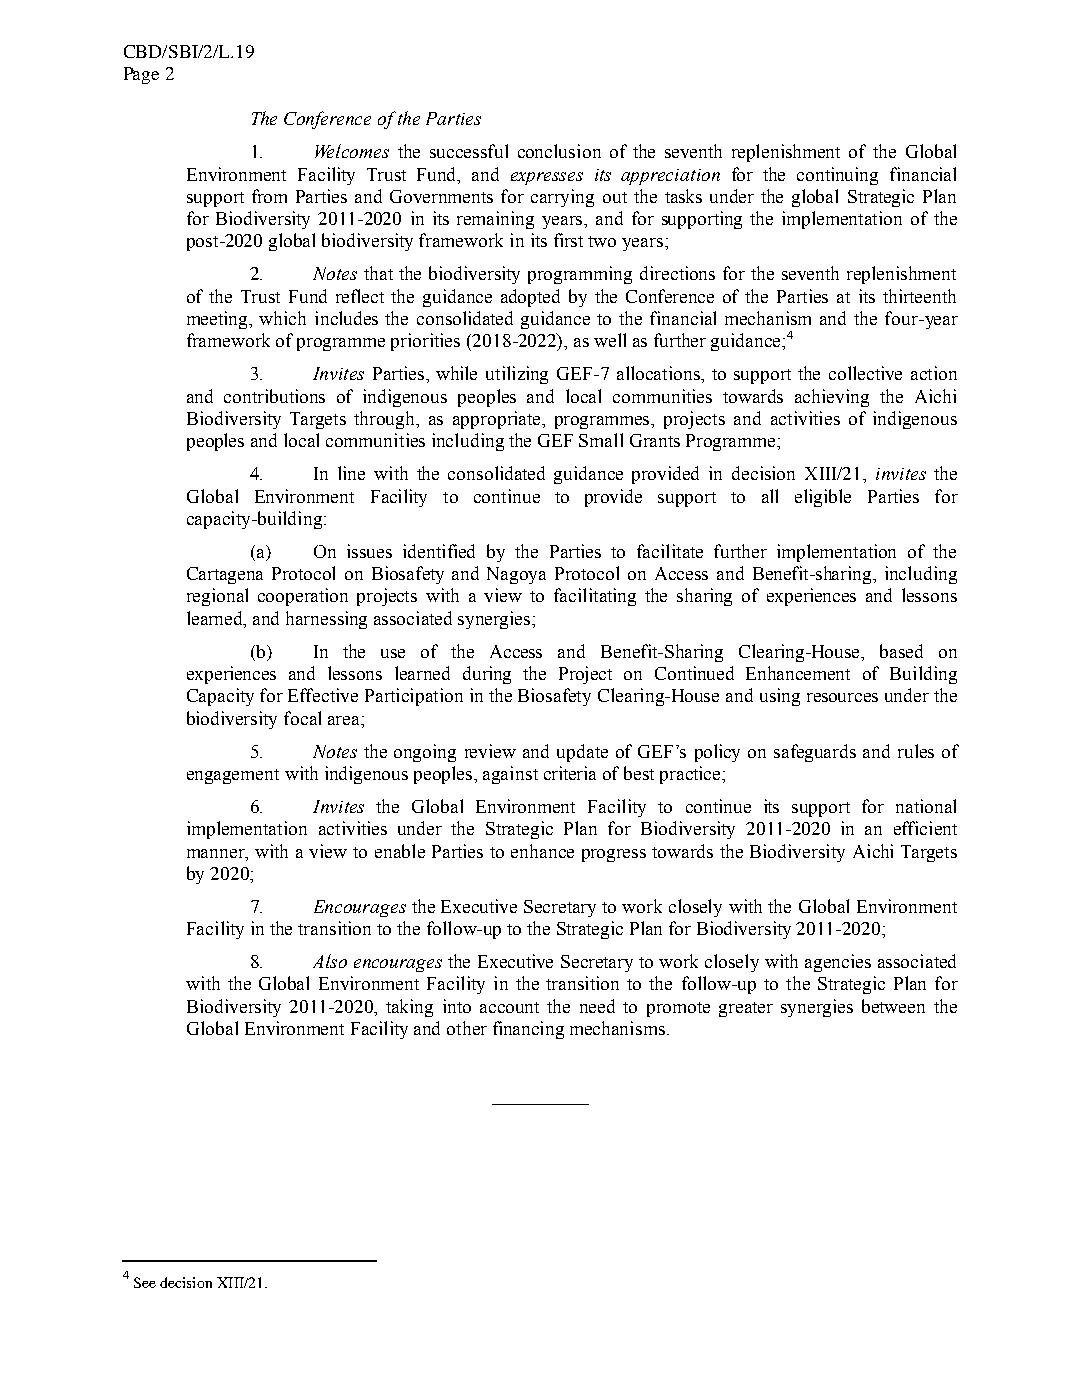 The height and width of the image is (1398, 1080). Describe the element at coordinates (559, 151) in the image. I see `conclusion` at that location.
